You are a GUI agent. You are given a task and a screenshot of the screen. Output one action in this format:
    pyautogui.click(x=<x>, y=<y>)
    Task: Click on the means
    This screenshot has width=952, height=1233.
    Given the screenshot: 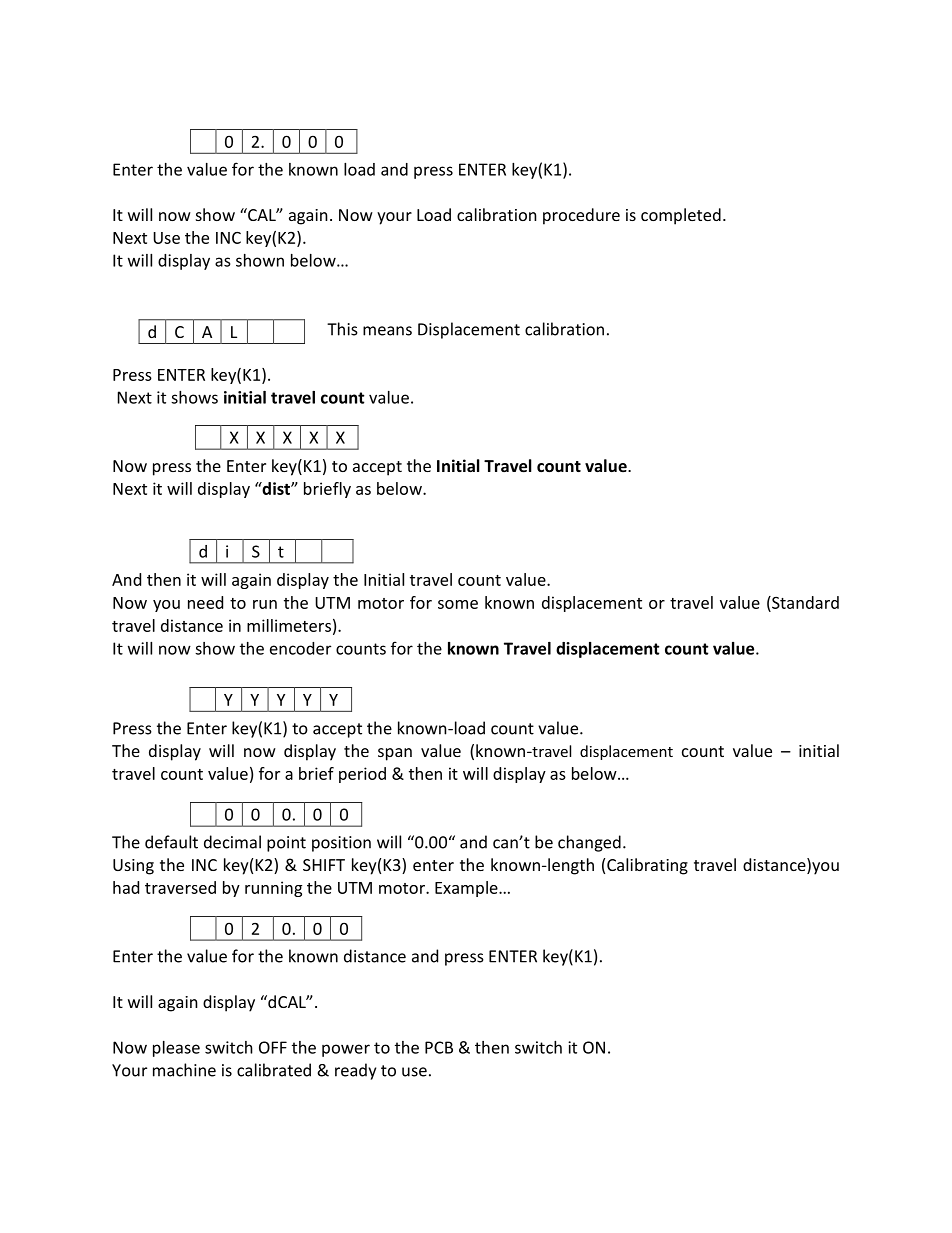 What is the action you would take?
    pyautogui.click(x=387, y=331)
